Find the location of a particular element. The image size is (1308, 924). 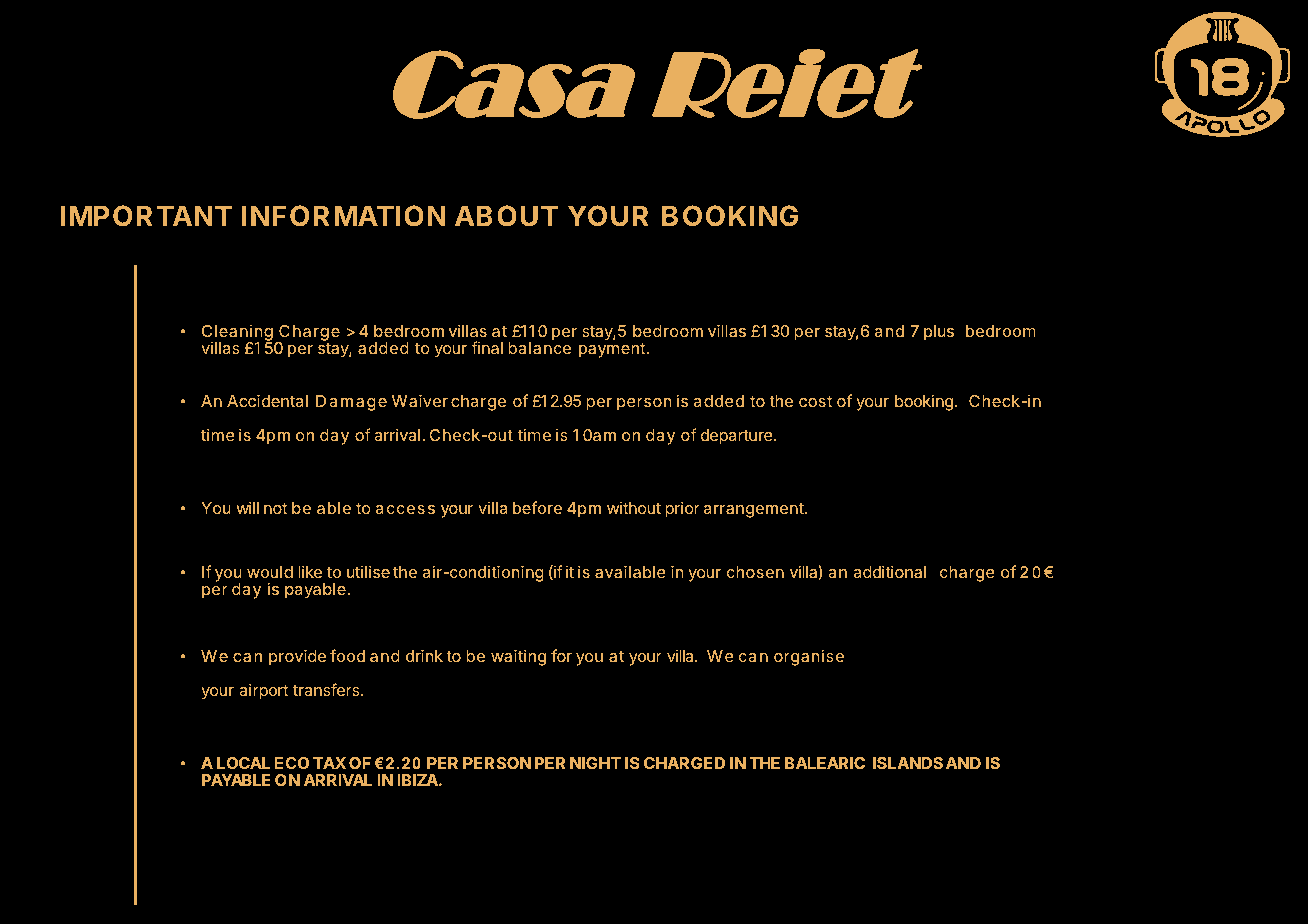

IMPORTANT is located at coordinates (146, 215).
